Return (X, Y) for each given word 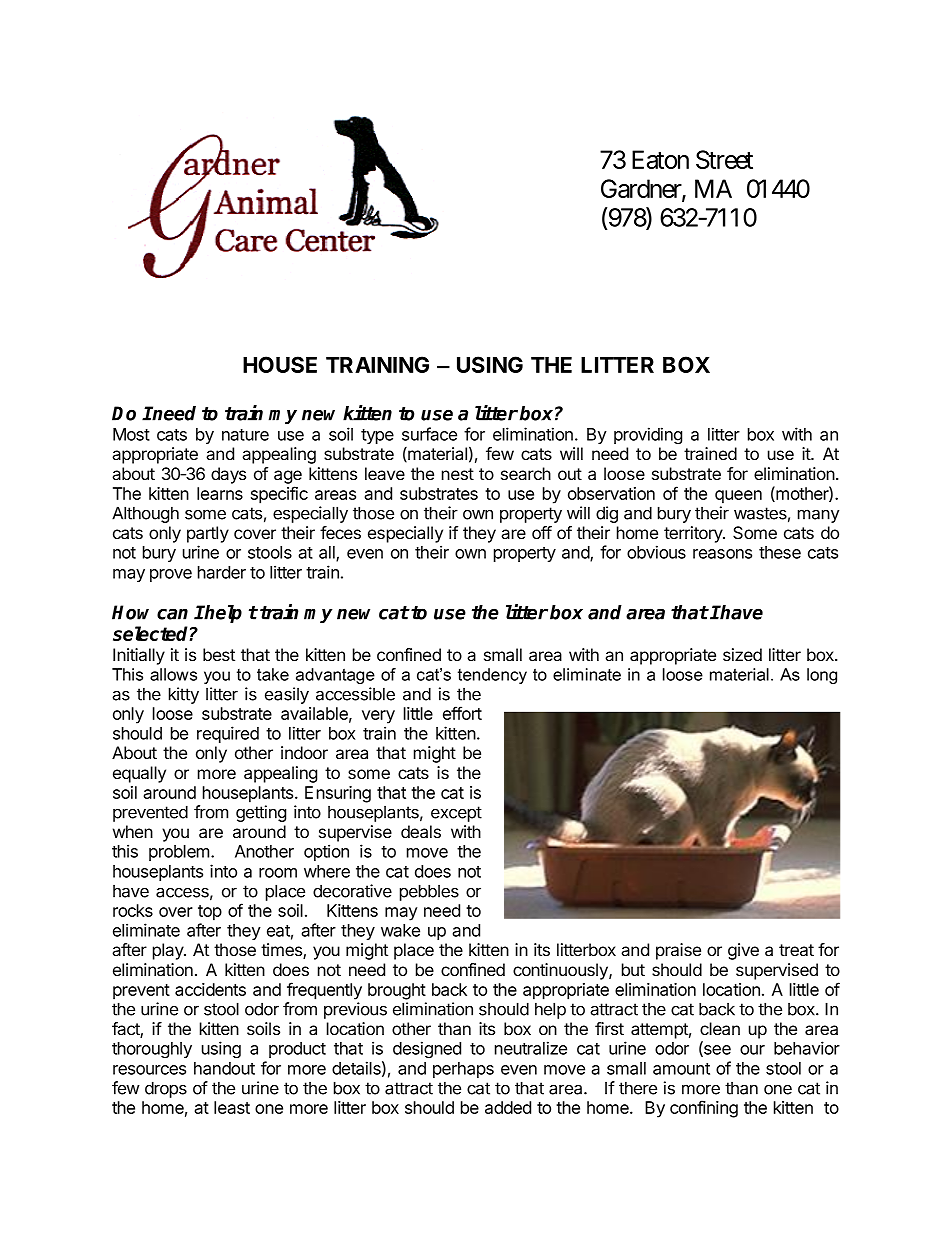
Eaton (660, 159)
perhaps (463, 1070)
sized (742, 654)
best (219, 654)
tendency (492, 676)
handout (224, 1068)
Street (724, 159)
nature (245, 435)
